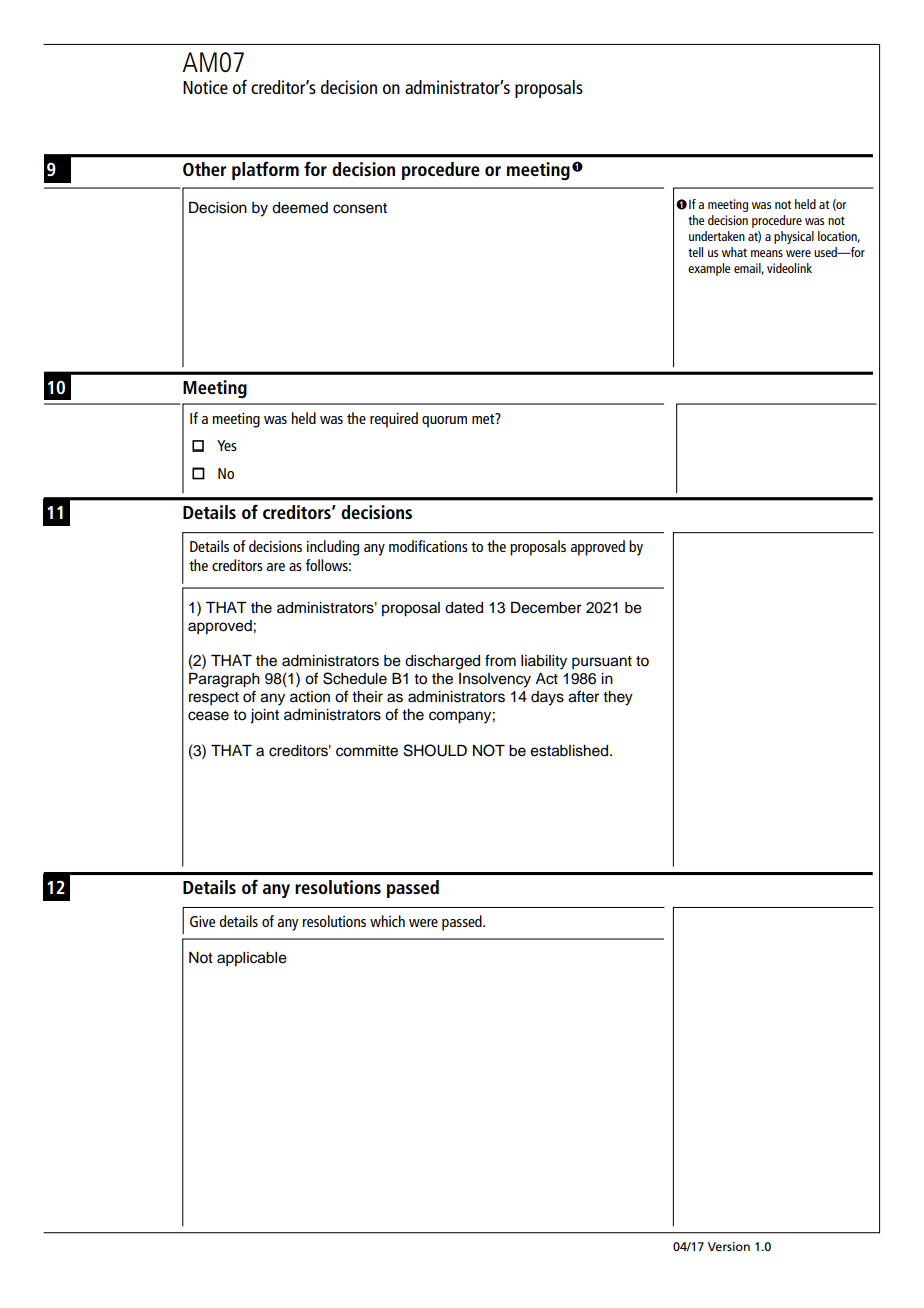 The width and height of the page is (924, 1308). I want to click on Give, so click(202, 921).
